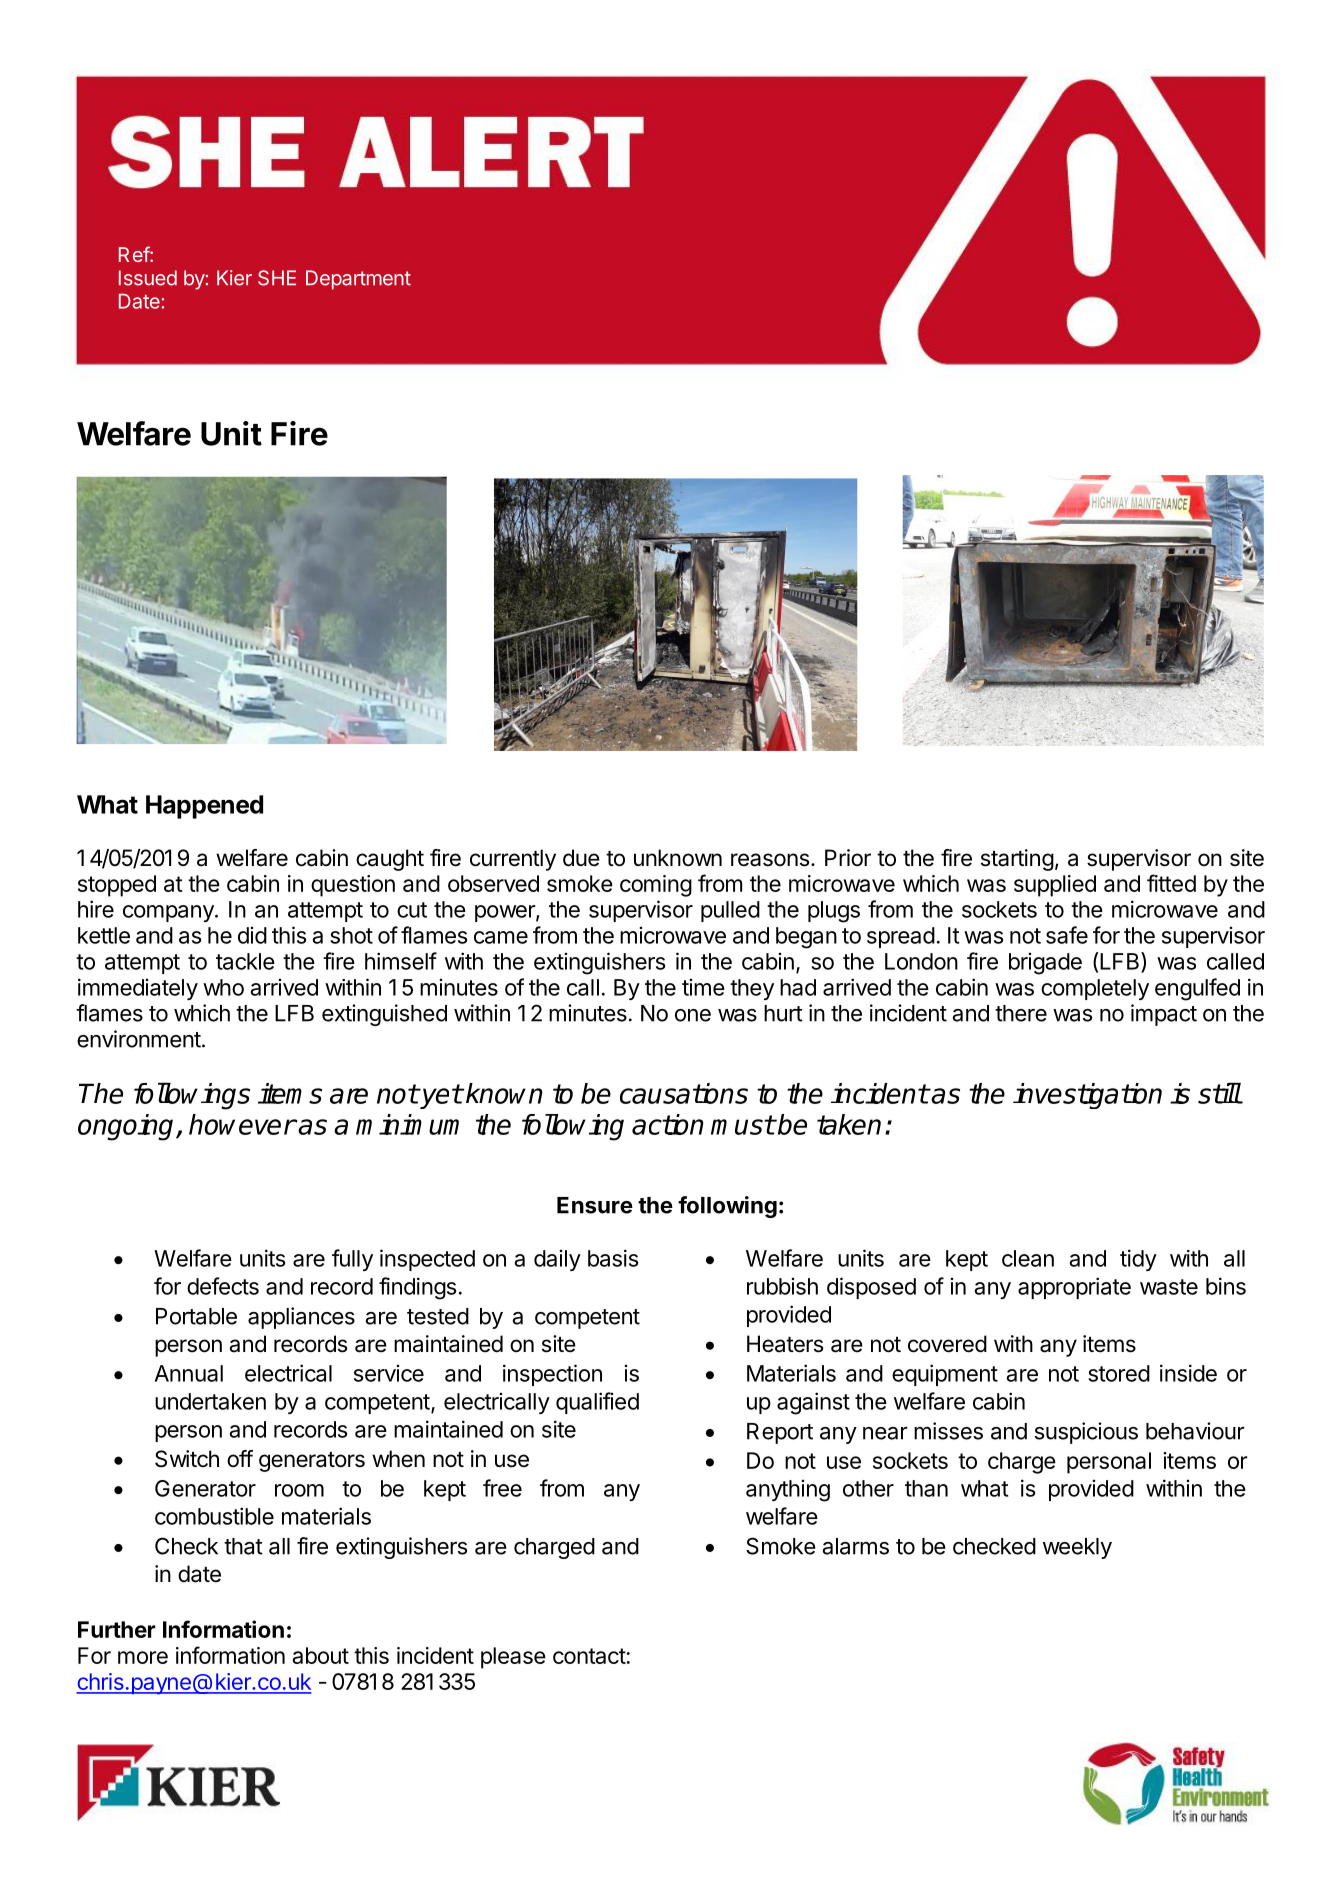 Image resolution: width=1341 pixels, height=1898 pixels. I want to click on due, so click(581, 858).
